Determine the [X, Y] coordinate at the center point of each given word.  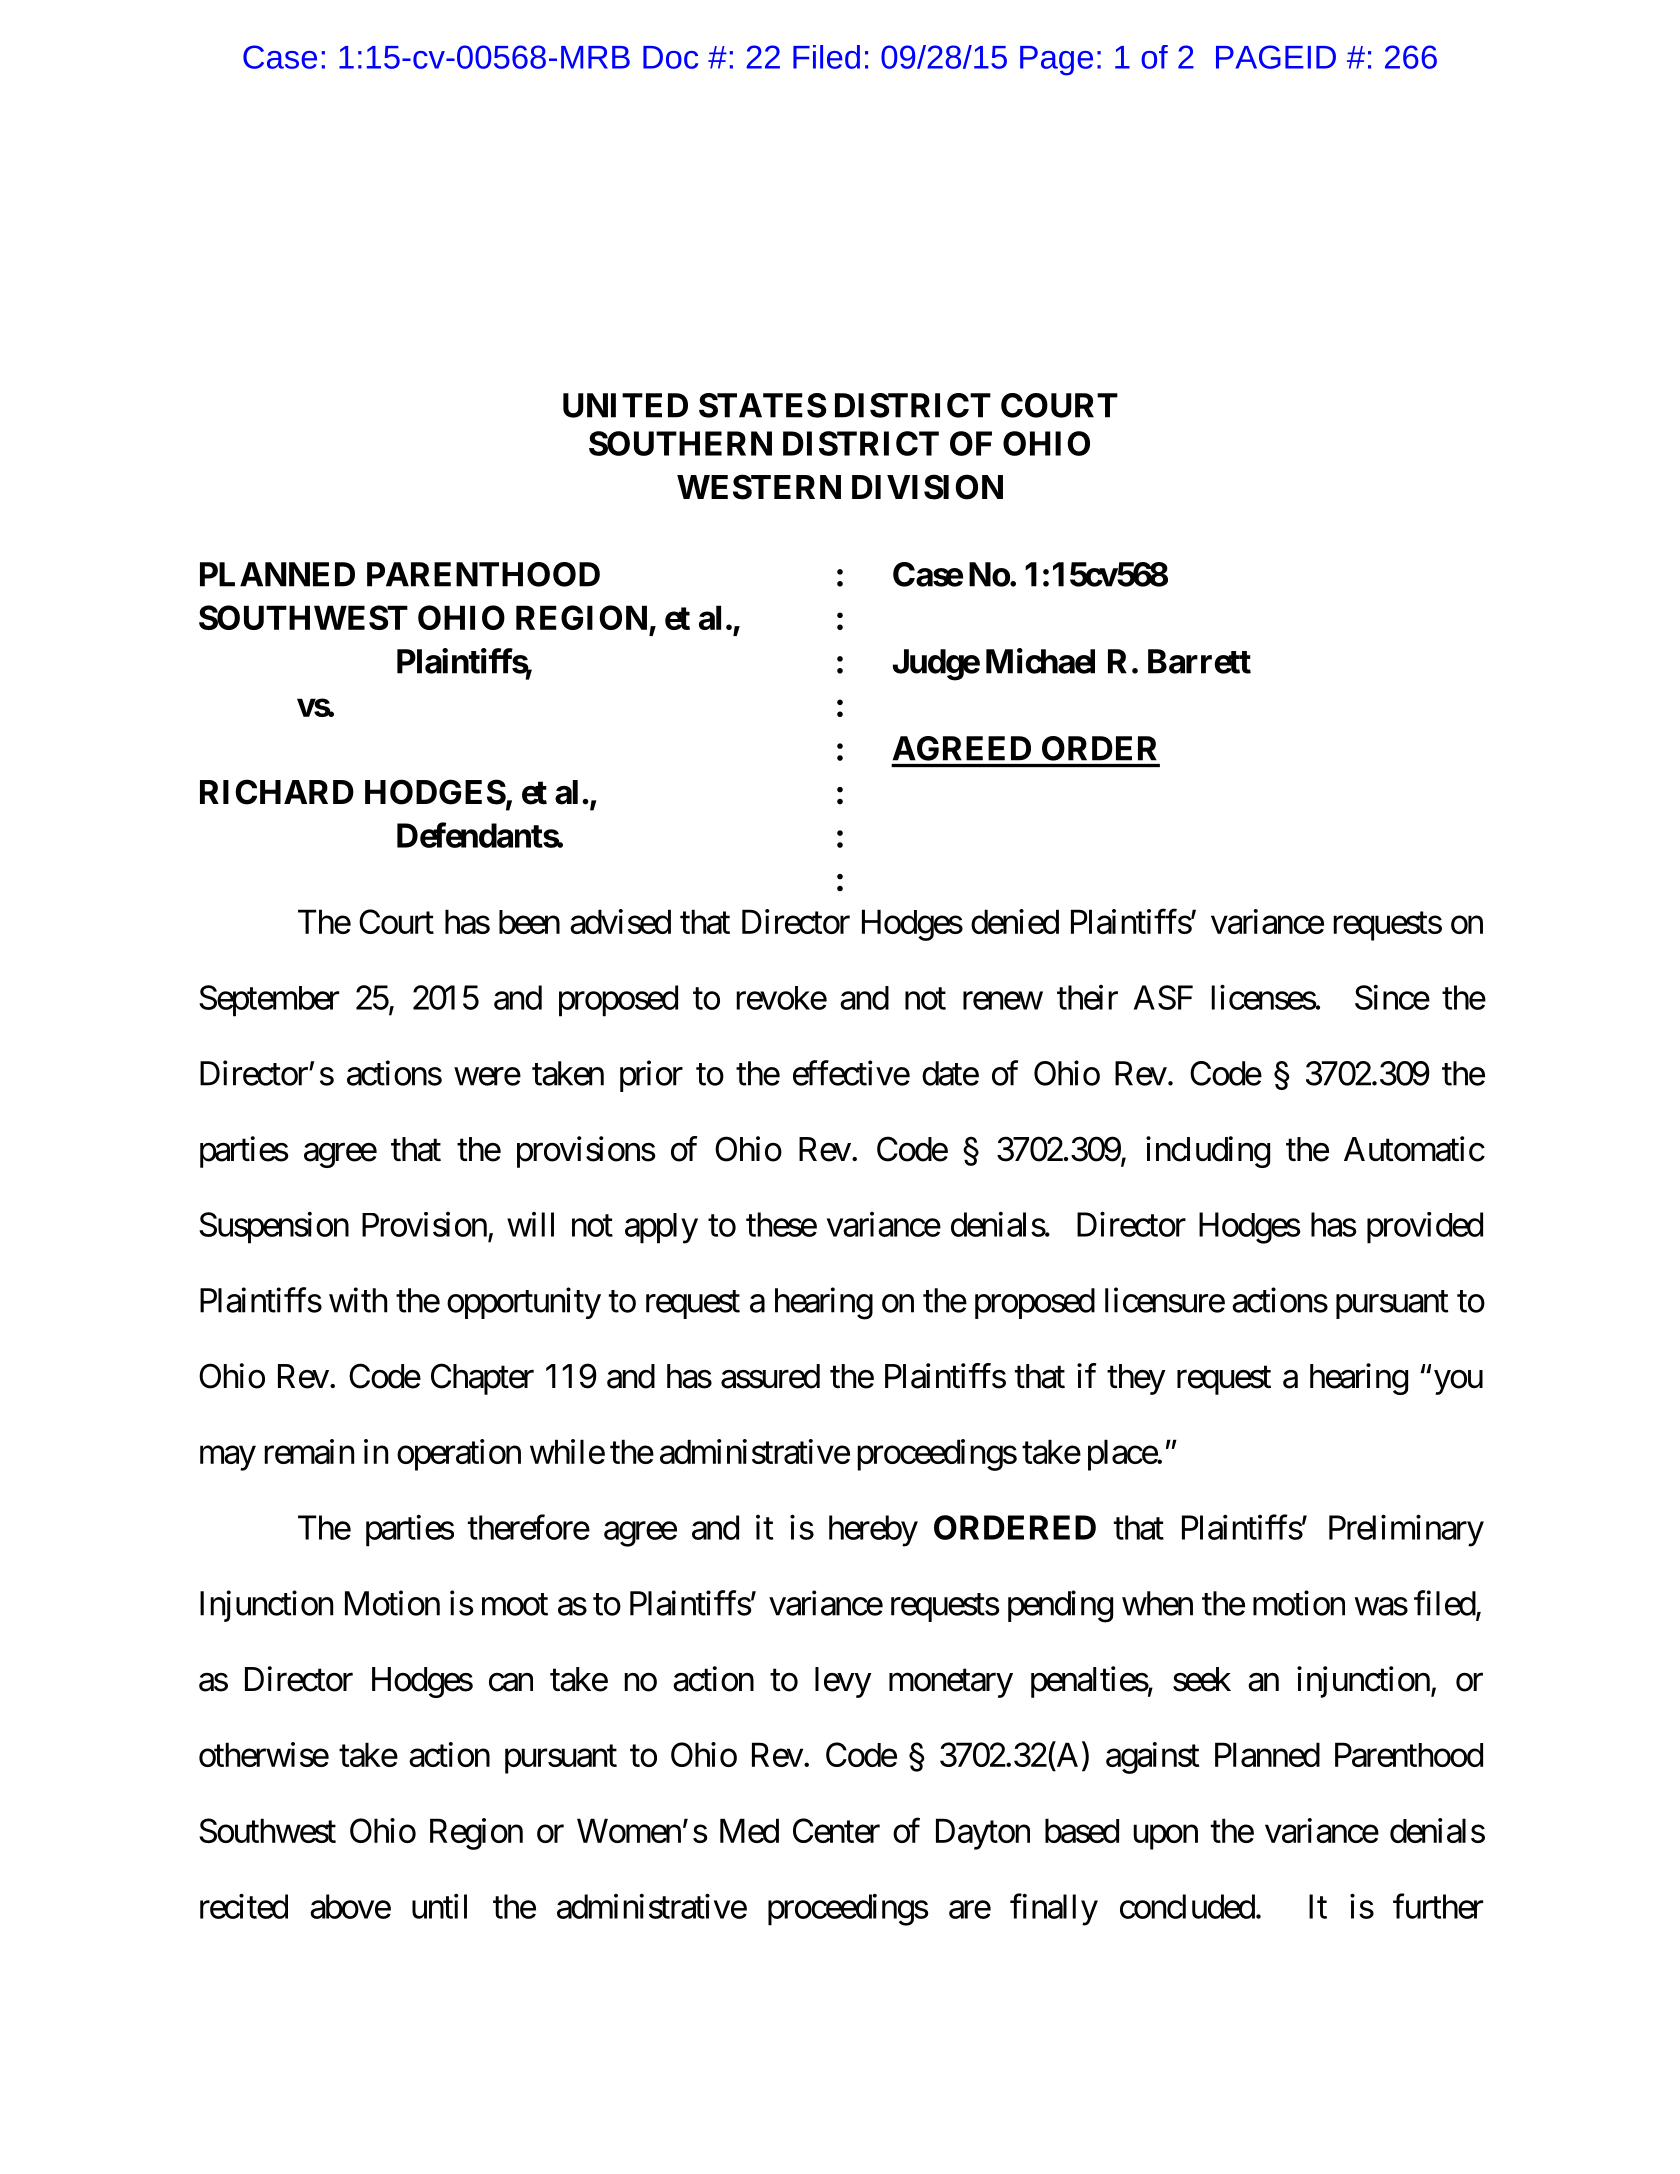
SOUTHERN [680, 443]
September [269, 1001]
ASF [1163, 997]
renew [1003, 1001]
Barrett [1199, 661]
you [1458, 1382]
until [439, 1906]
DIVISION [927, 487]
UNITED [625, 405]
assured [770, 1376]
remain [309, 1451]
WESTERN [759, 487]
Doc [670, 57]
